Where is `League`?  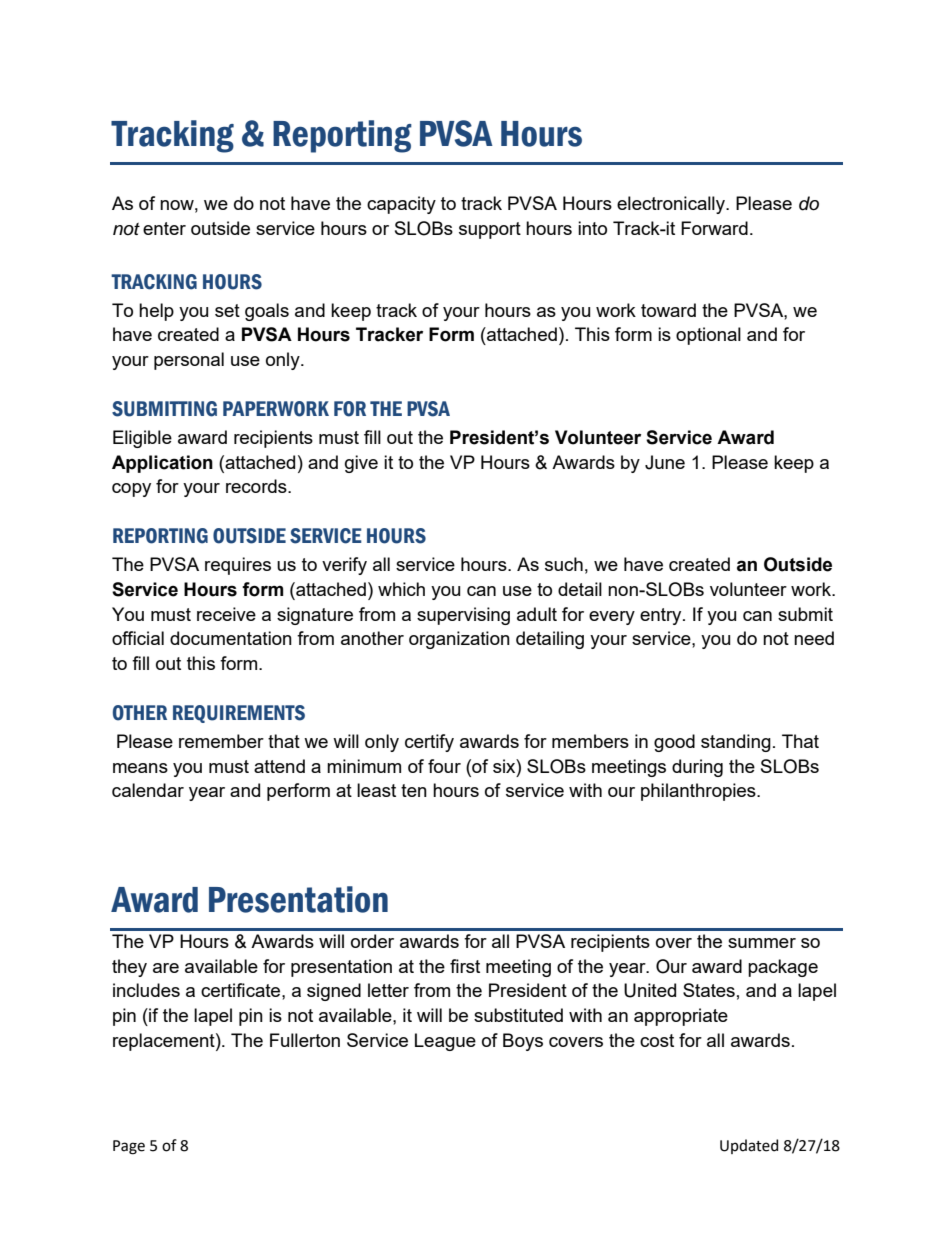 League is located at coordinates (445, 1042).
